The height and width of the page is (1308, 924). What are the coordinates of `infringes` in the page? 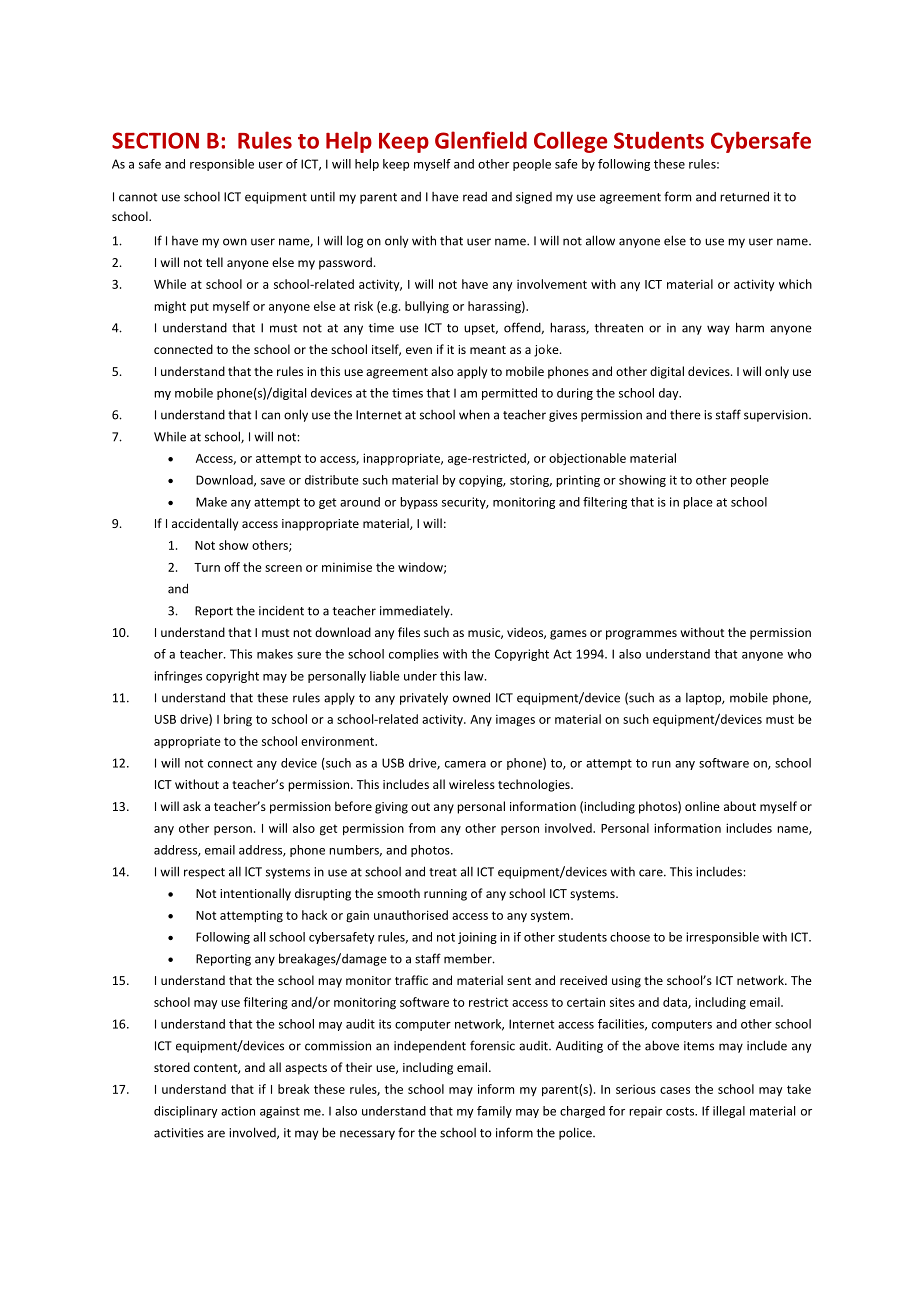 It's located at (178, 677).
